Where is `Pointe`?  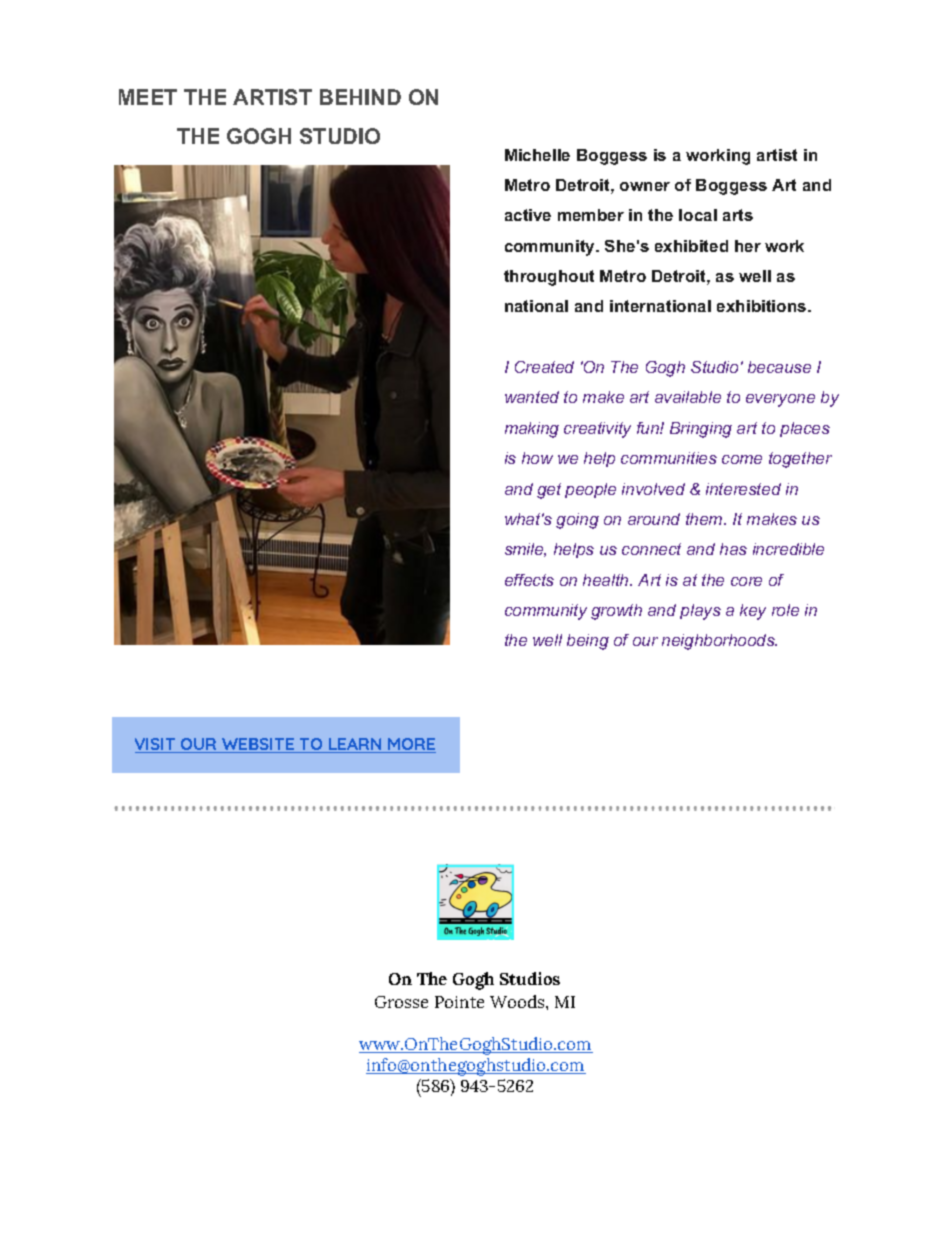 Pointe is located at coordinates (459, 1002).
